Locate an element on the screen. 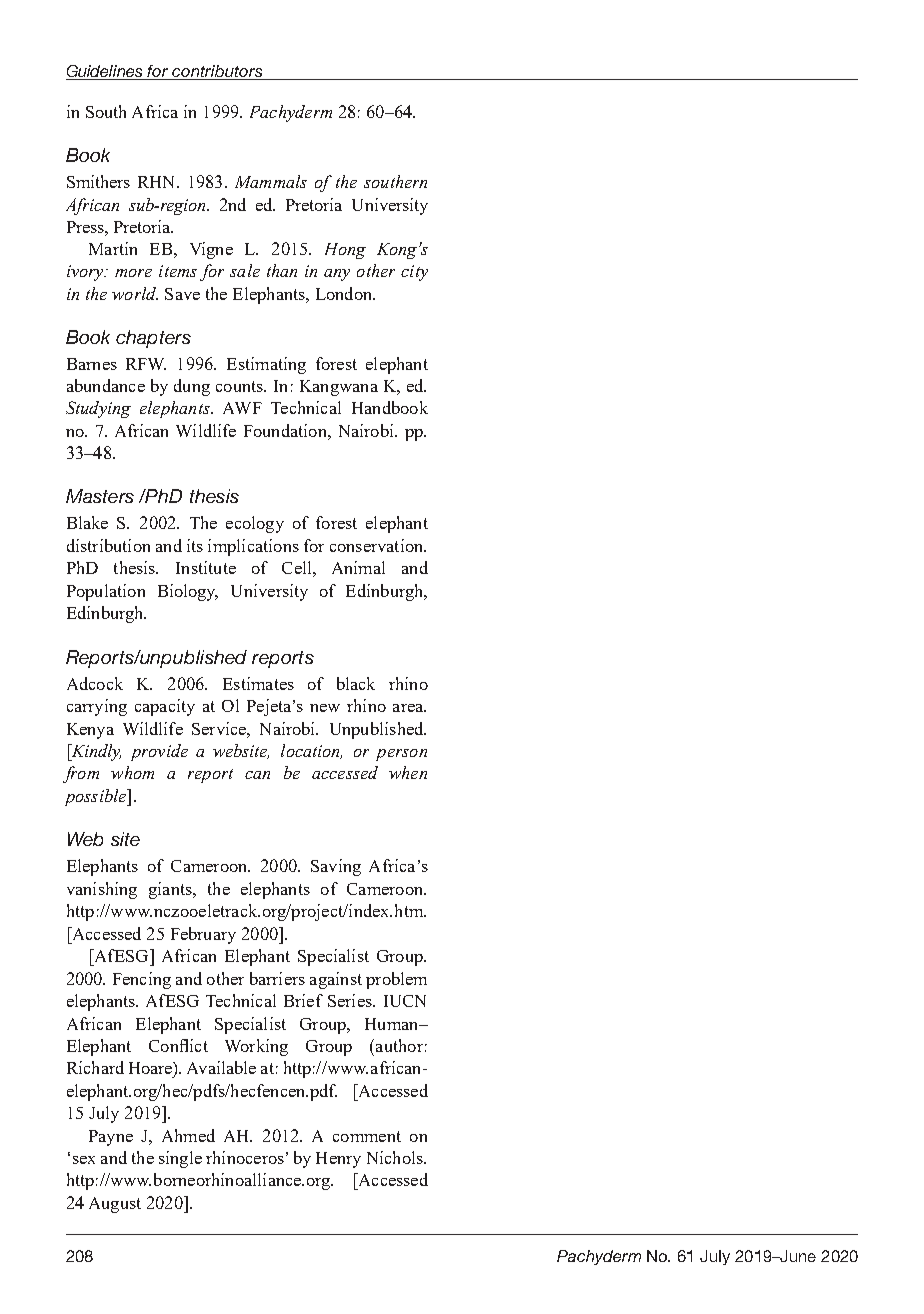  Hong is located at coordinates (345, 251).
